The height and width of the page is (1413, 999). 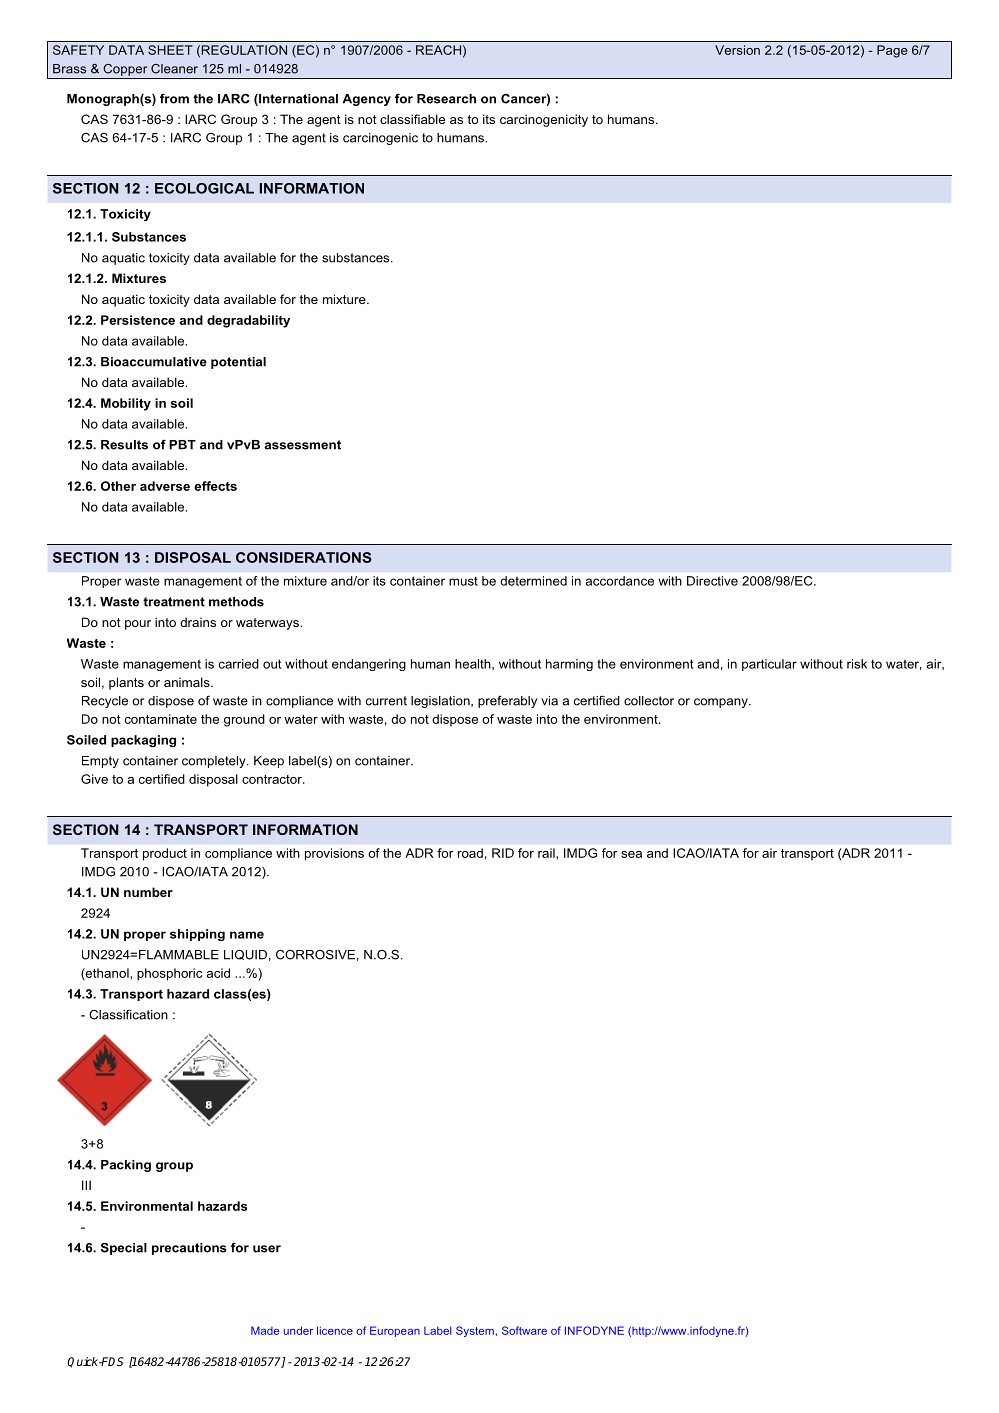 What do you see at coordinates (174, 99) in the page?
I see `from` at bounding box center [174, 99].
